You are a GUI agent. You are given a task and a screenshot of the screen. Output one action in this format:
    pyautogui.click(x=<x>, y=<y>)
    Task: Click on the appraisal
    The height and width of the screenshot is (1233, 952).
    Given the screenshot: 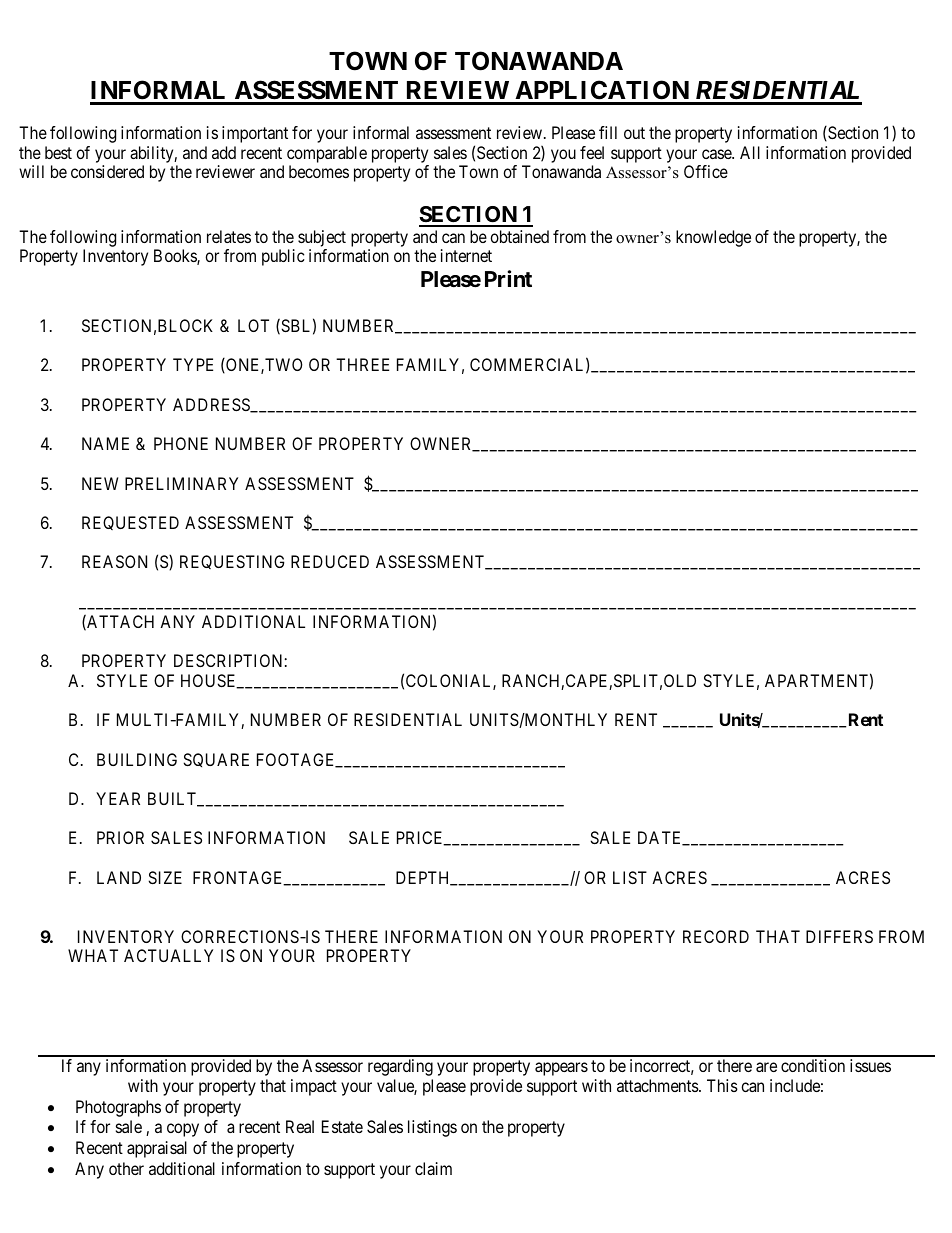 What is the action you would take?
    pyautogui.click(x=157, y=1149)
